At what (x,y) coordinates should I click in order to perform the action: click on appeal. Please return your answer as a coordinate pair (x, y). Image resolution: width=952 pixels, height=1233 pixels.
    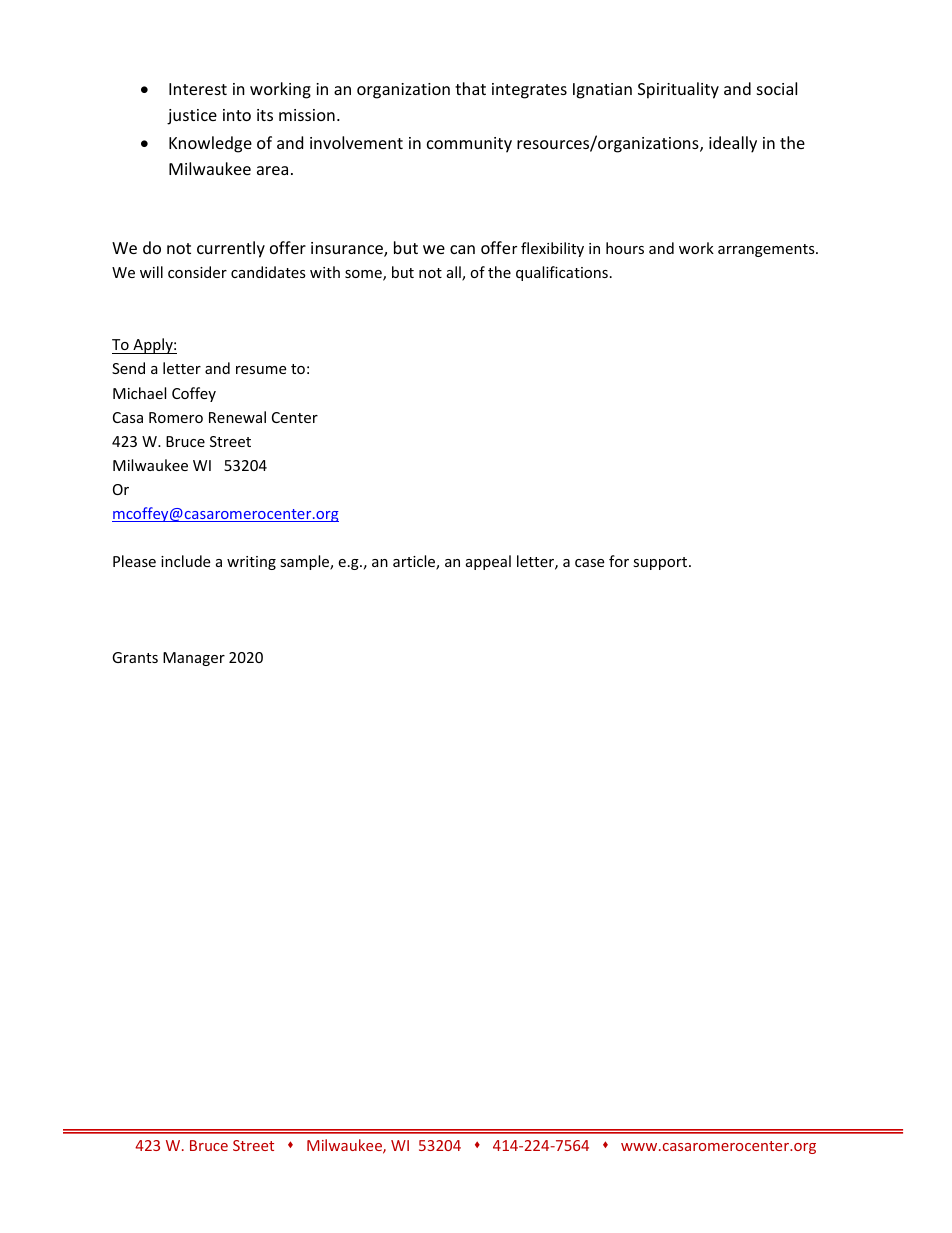
    Looking at the image, I should click on (488, 562).
